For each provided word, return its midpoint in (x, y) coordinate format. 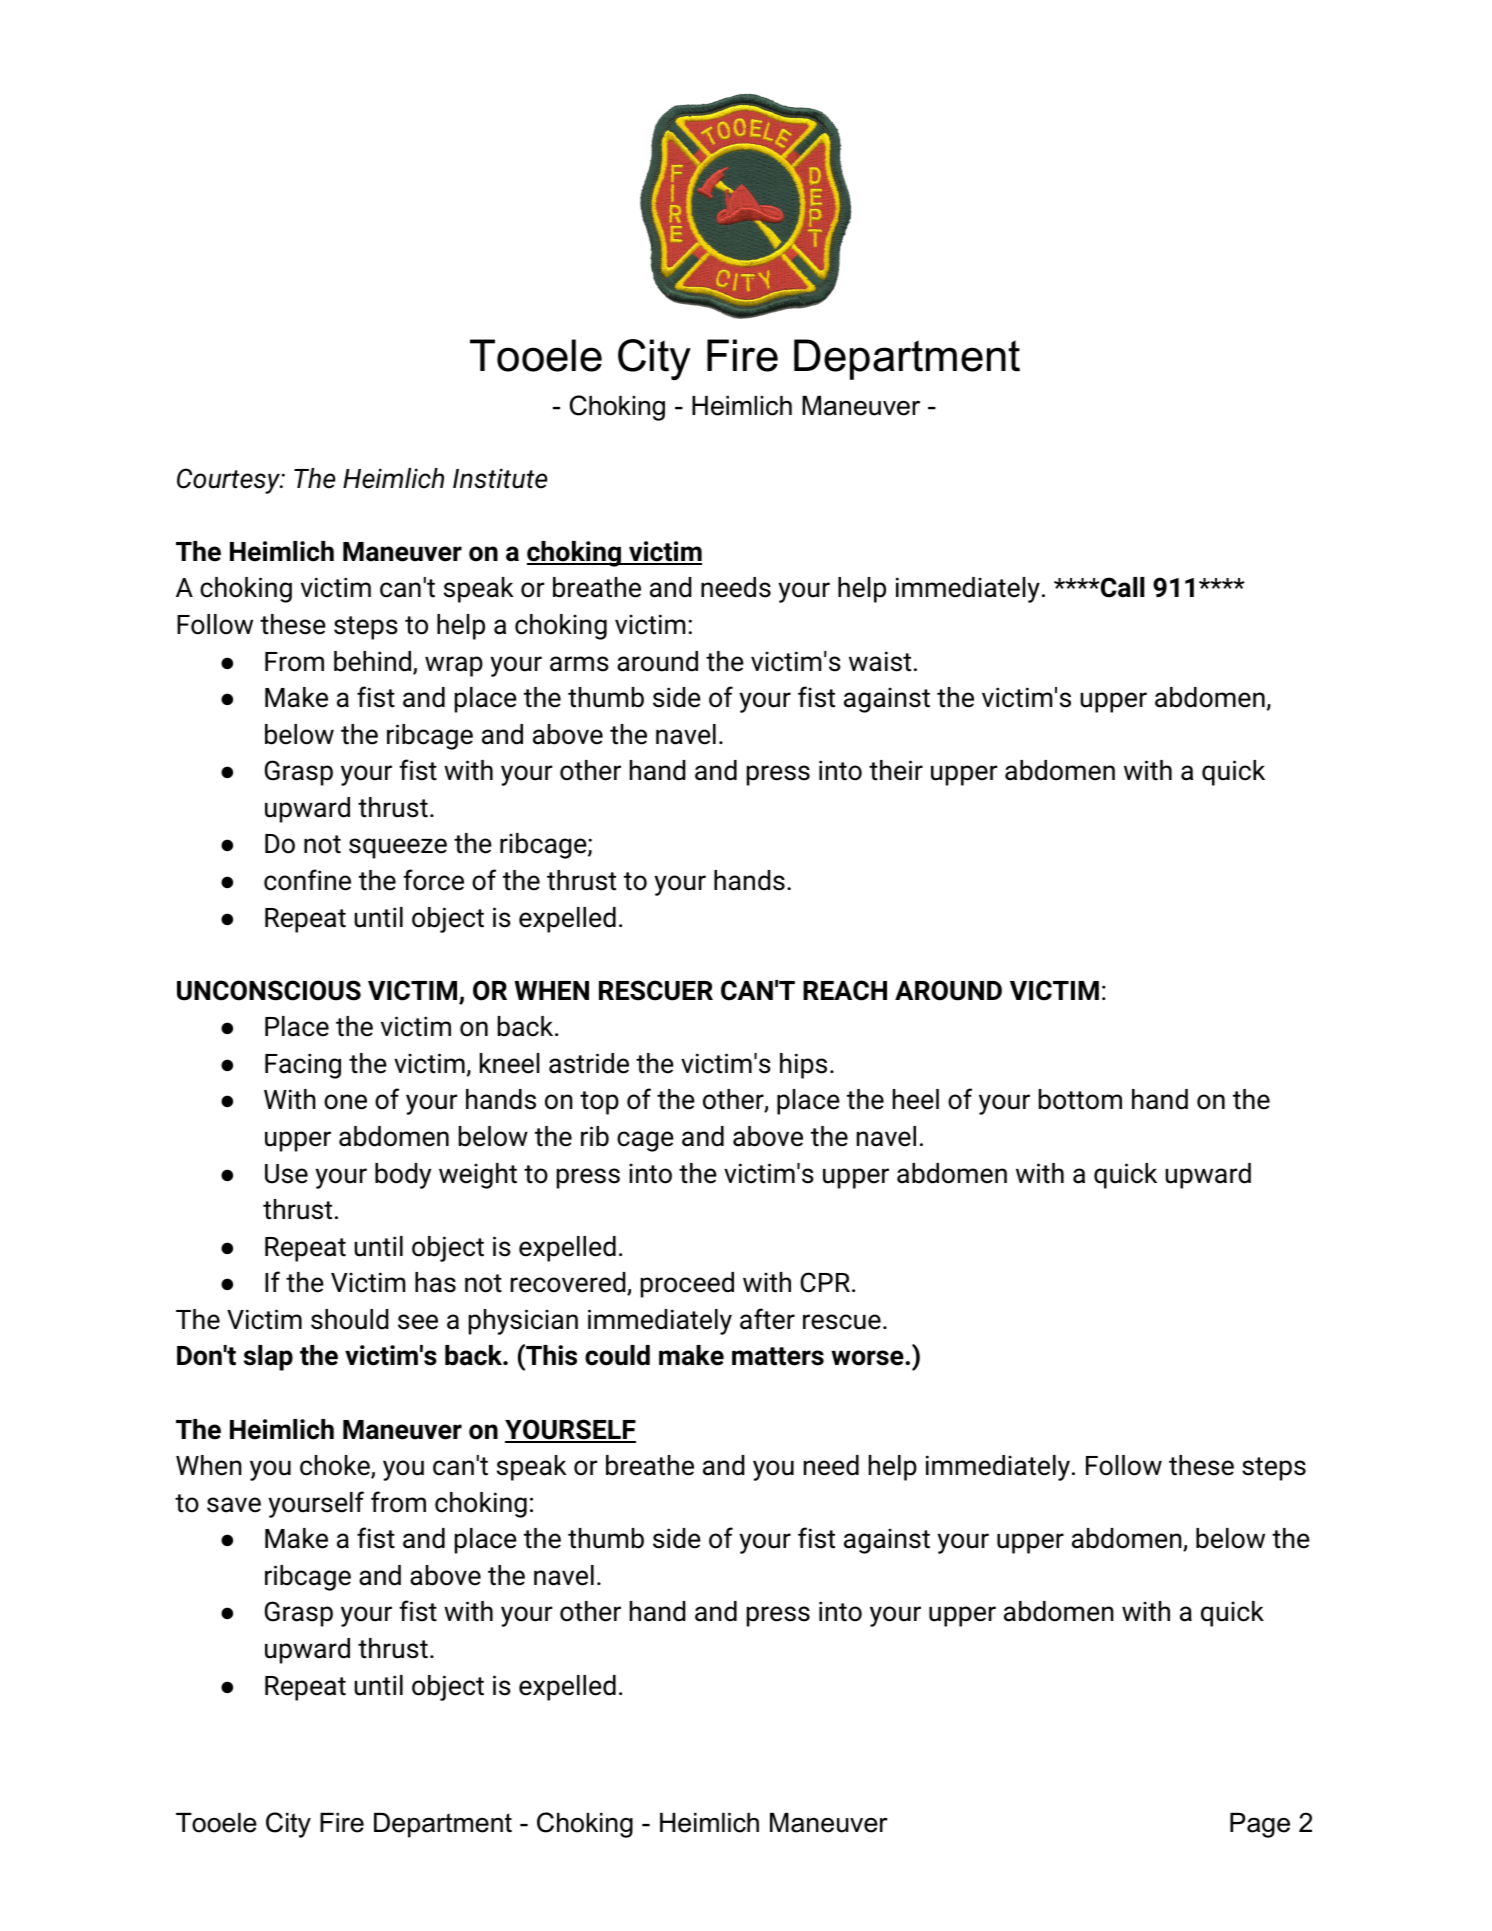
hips (803, 1066)
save (234, 1505)
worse (868, 1358)
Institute (500, 478)
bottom (1080, 1099)
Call (1121, 587)
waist (880, 661)
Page (1260, 1825)
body (403, 1176)
